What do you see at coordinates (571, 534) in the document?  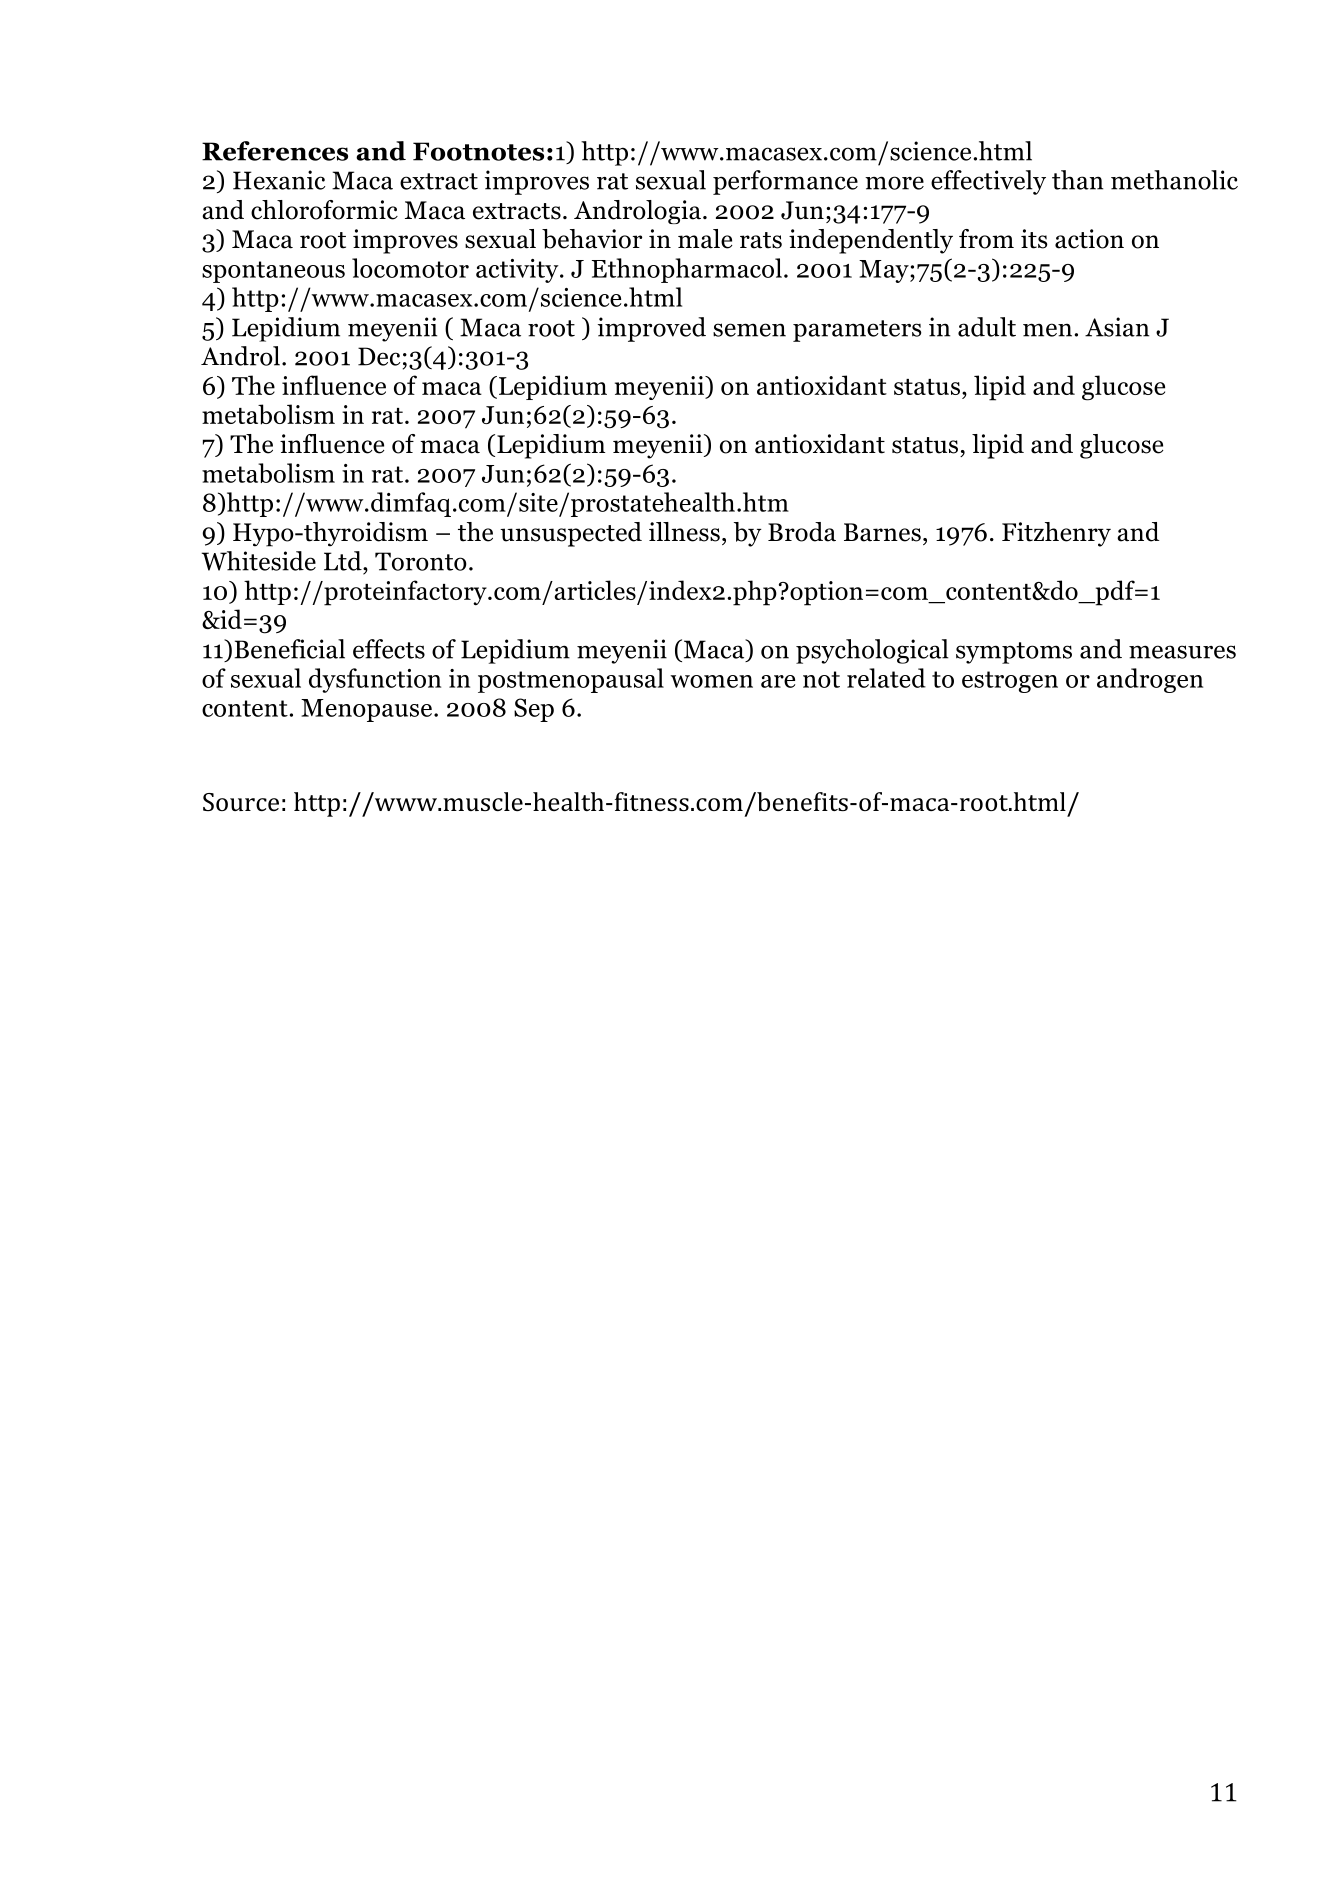 I see `unsuspected` at bounding box center [571, 534].
